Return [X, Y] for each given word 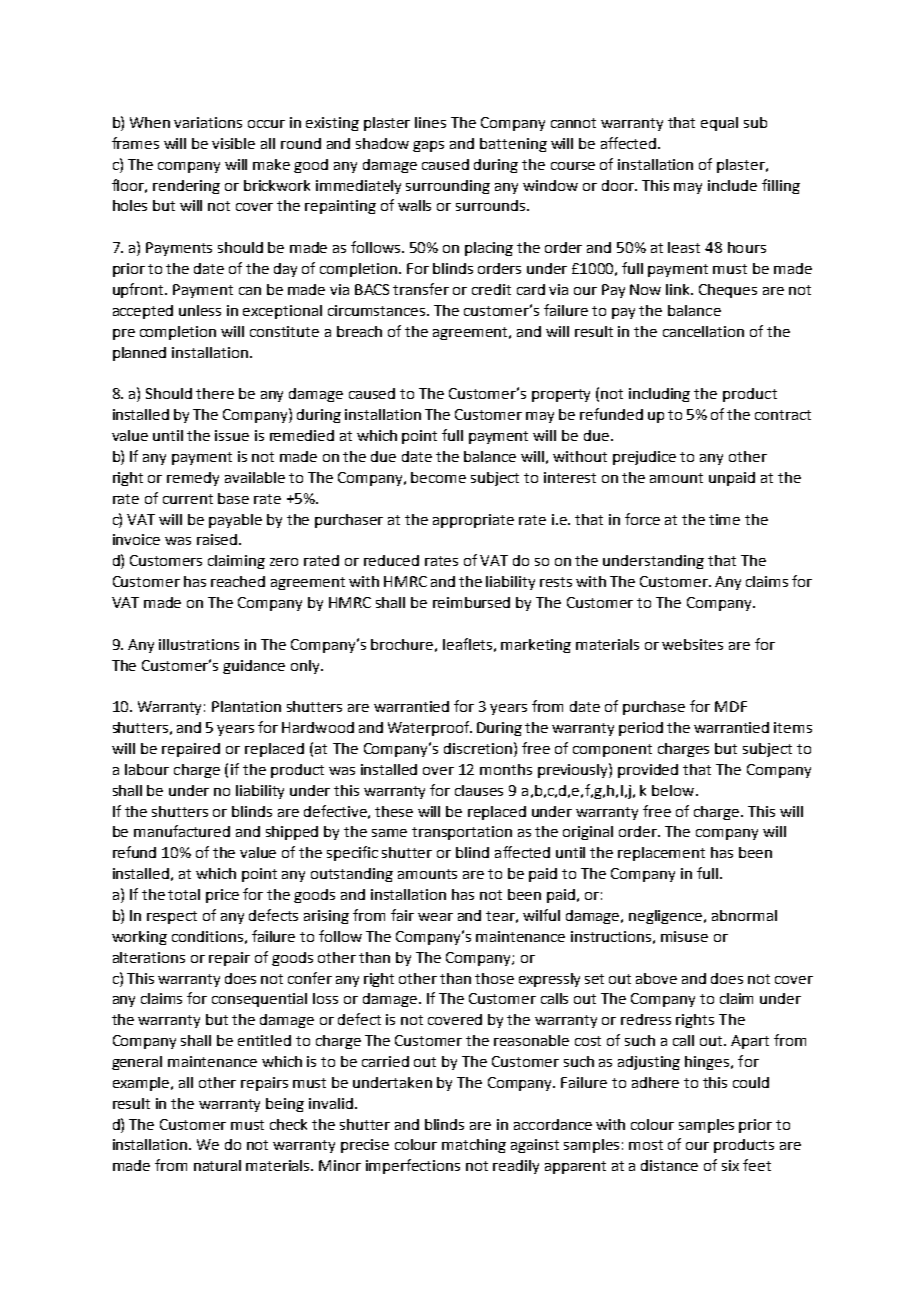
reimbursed [471, 602]
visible [233, 143]
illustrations [199, 644]
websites [692, 644]
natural [217, 1165]
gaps [428, 146]
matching [474, 1146]
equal [719, 124]
